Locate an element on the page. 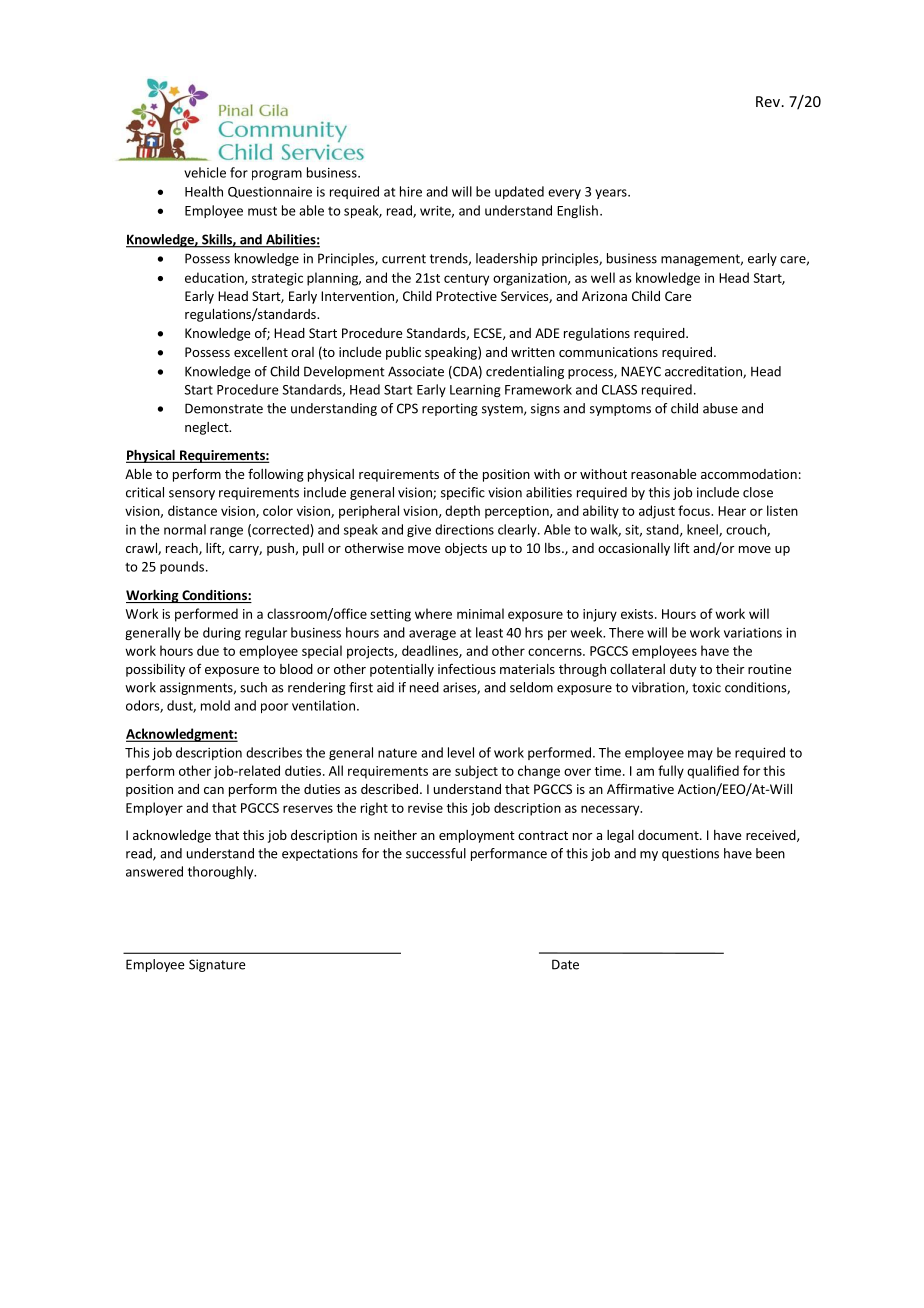 Image resolution: width=924 pixels, height=1308 pixels. Health is located at coordinates (204, 191).
